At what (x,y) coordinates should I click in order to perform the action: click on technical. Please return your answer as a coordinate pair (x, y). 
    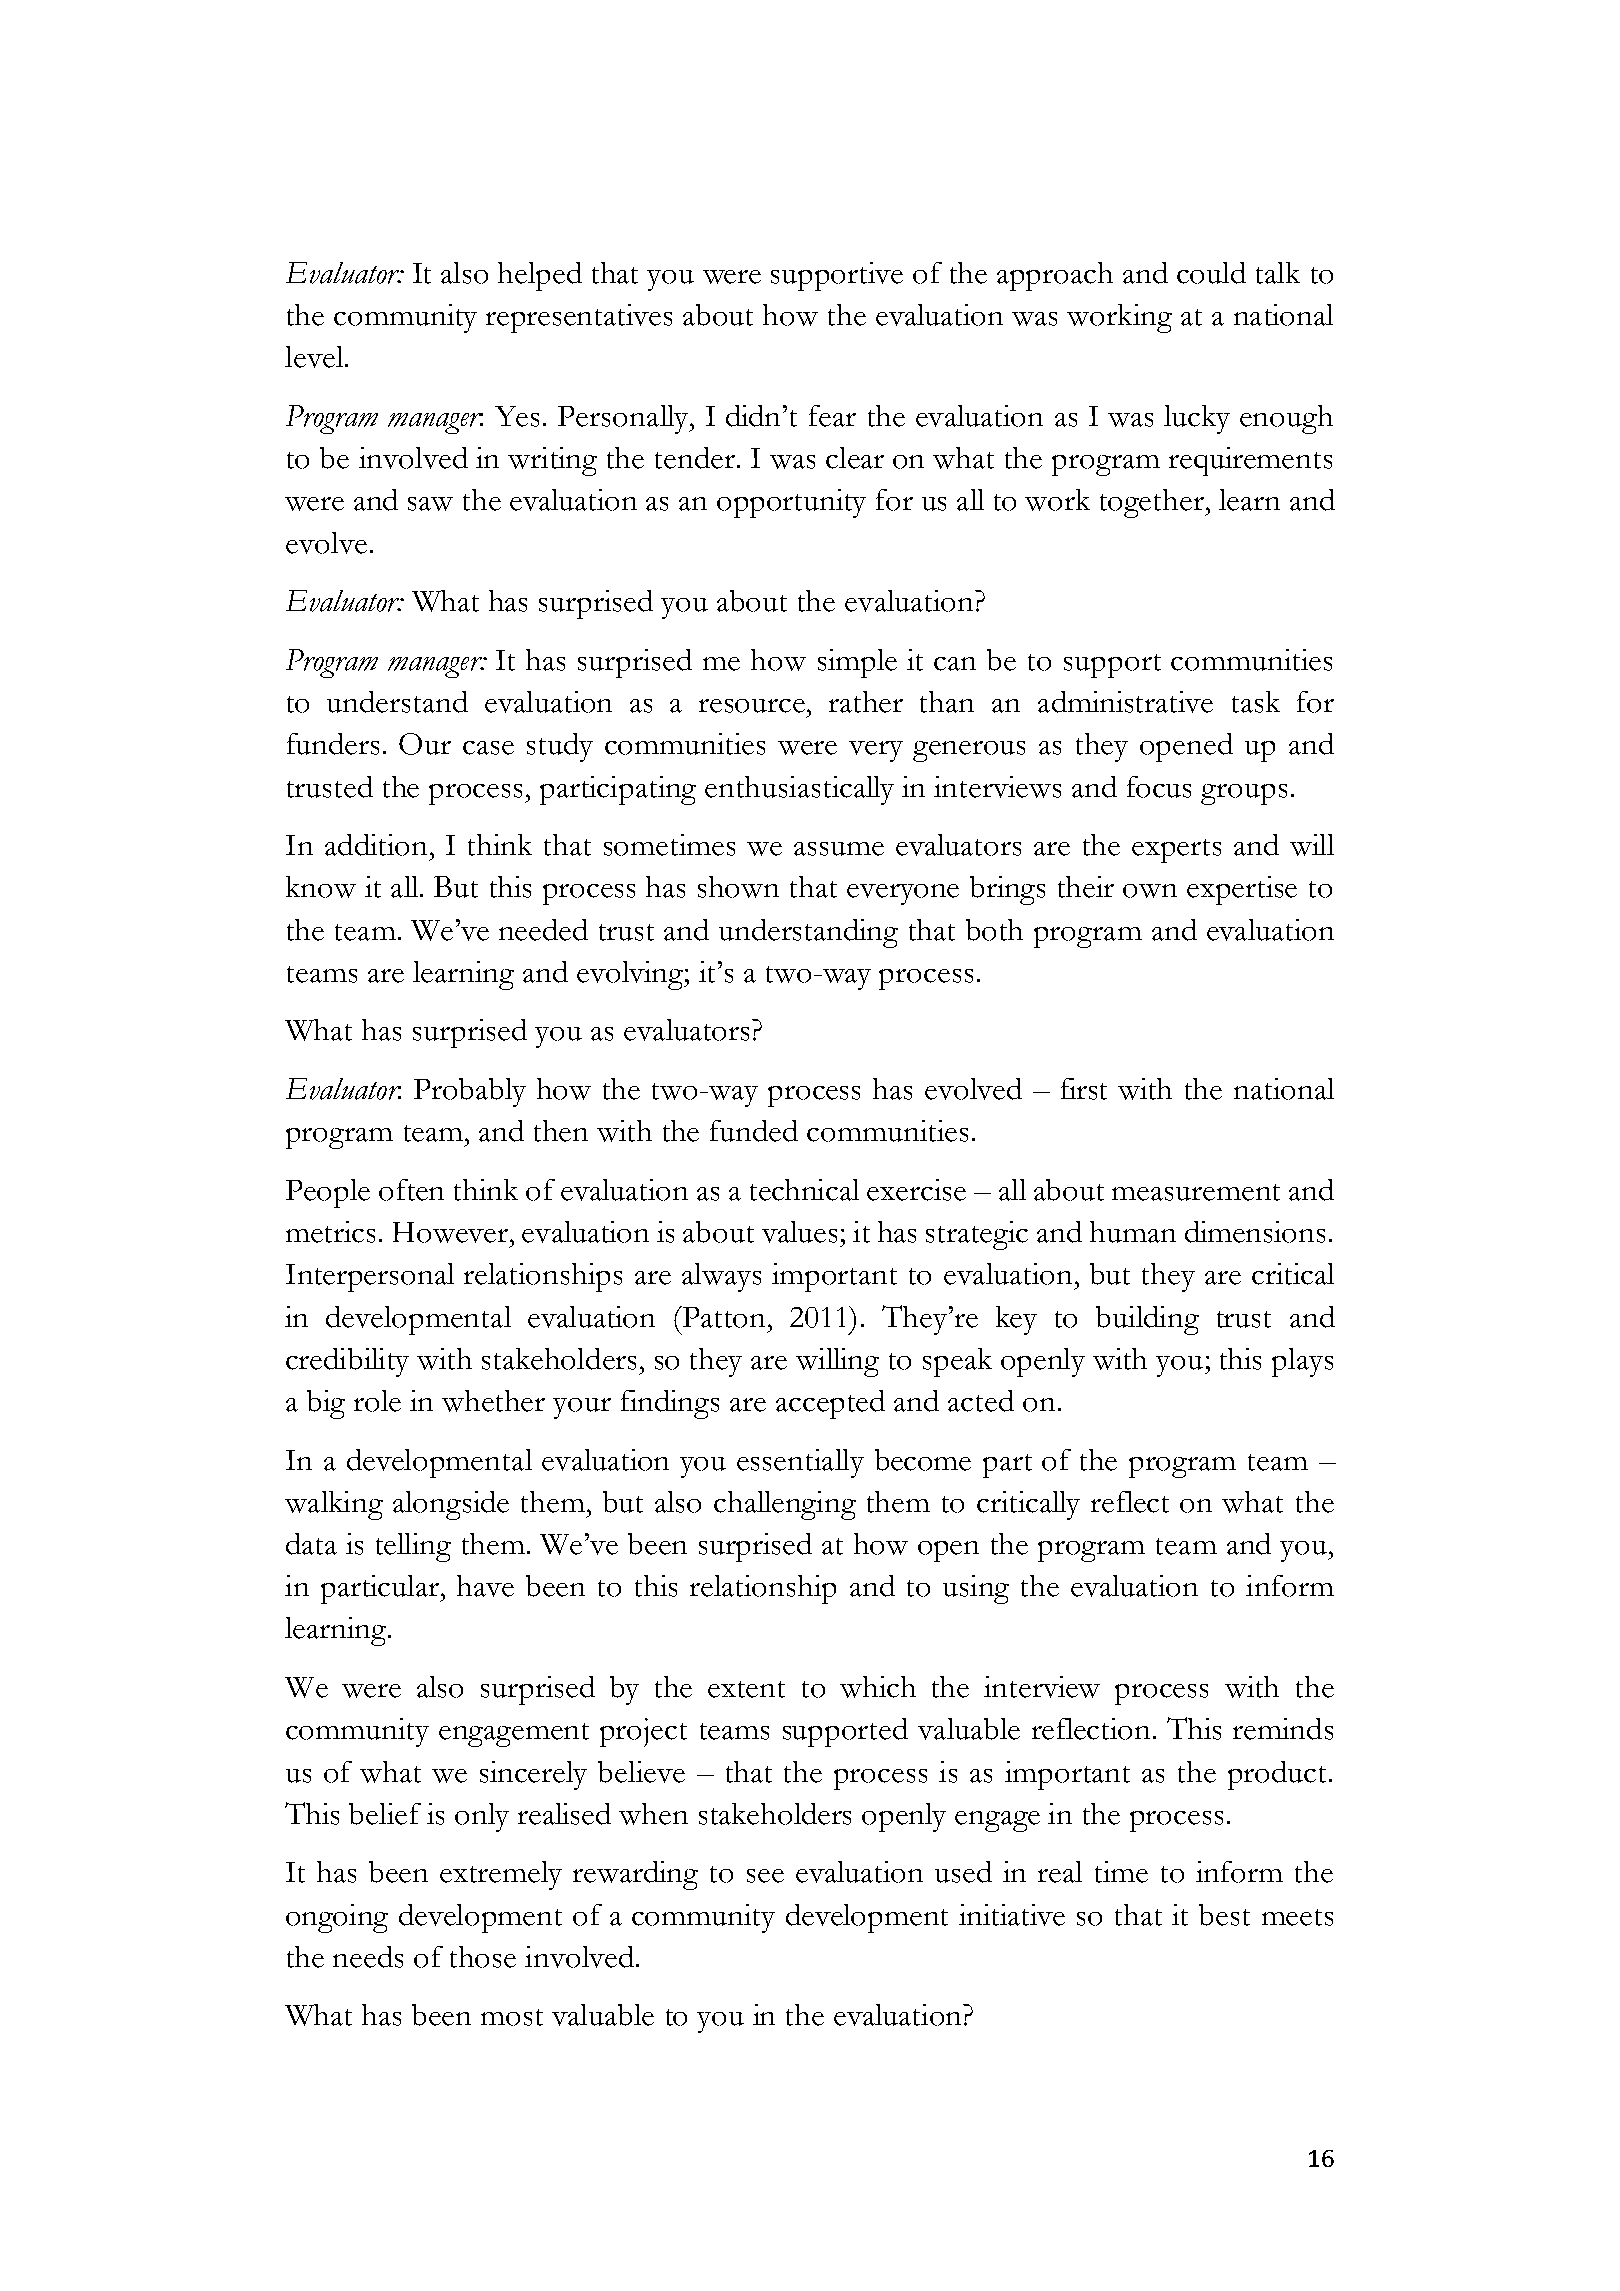
    Looking at the image, I should click on (804, 1190).
